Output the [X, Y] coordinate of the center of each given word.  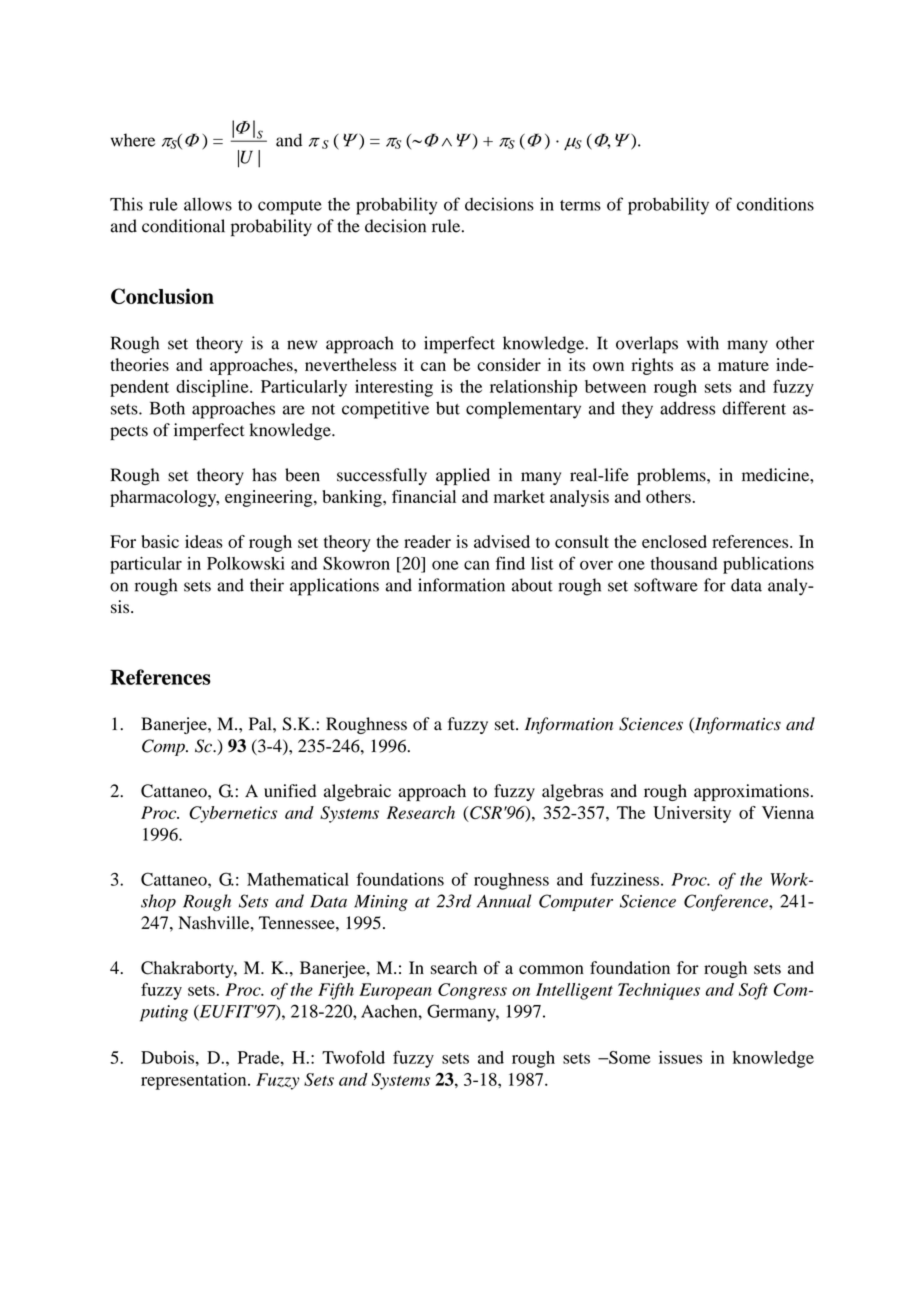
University [692, 814]
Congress [472, 991]
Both [167, 408]
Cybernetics [233, 814]
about [532, 585]
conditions [775, 204]
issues [680, 1057]
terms [580, 205]
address [687, 408]
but [448, 408]
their [267, 585]
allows [208, 204]
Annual [504, 901]
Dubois [167, 1057]
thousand [684, 563]
